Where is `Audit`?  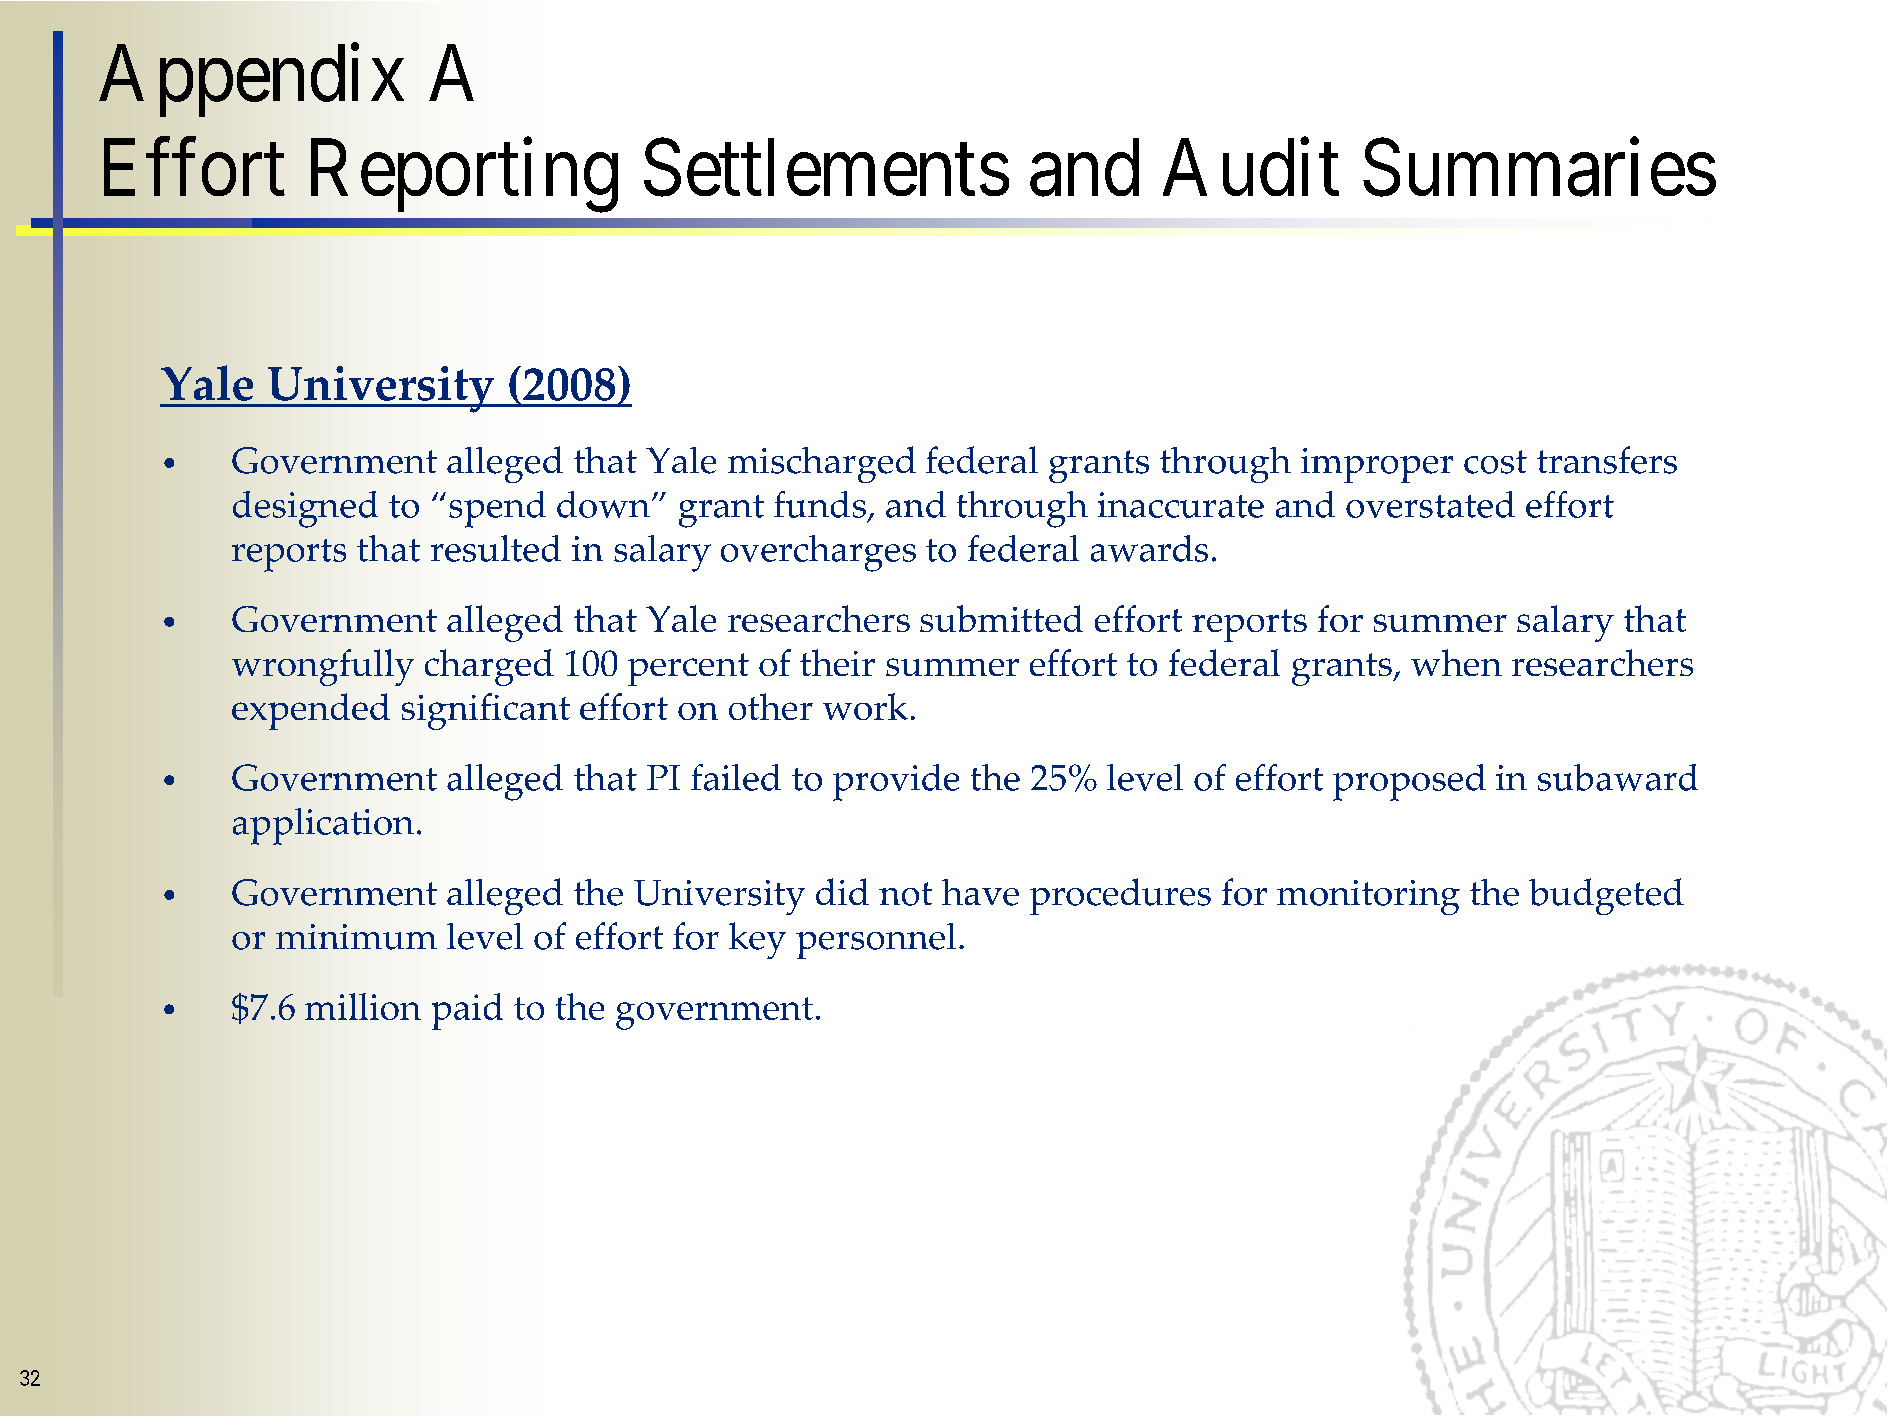
Audit is located at coordinates (1251, 167).
